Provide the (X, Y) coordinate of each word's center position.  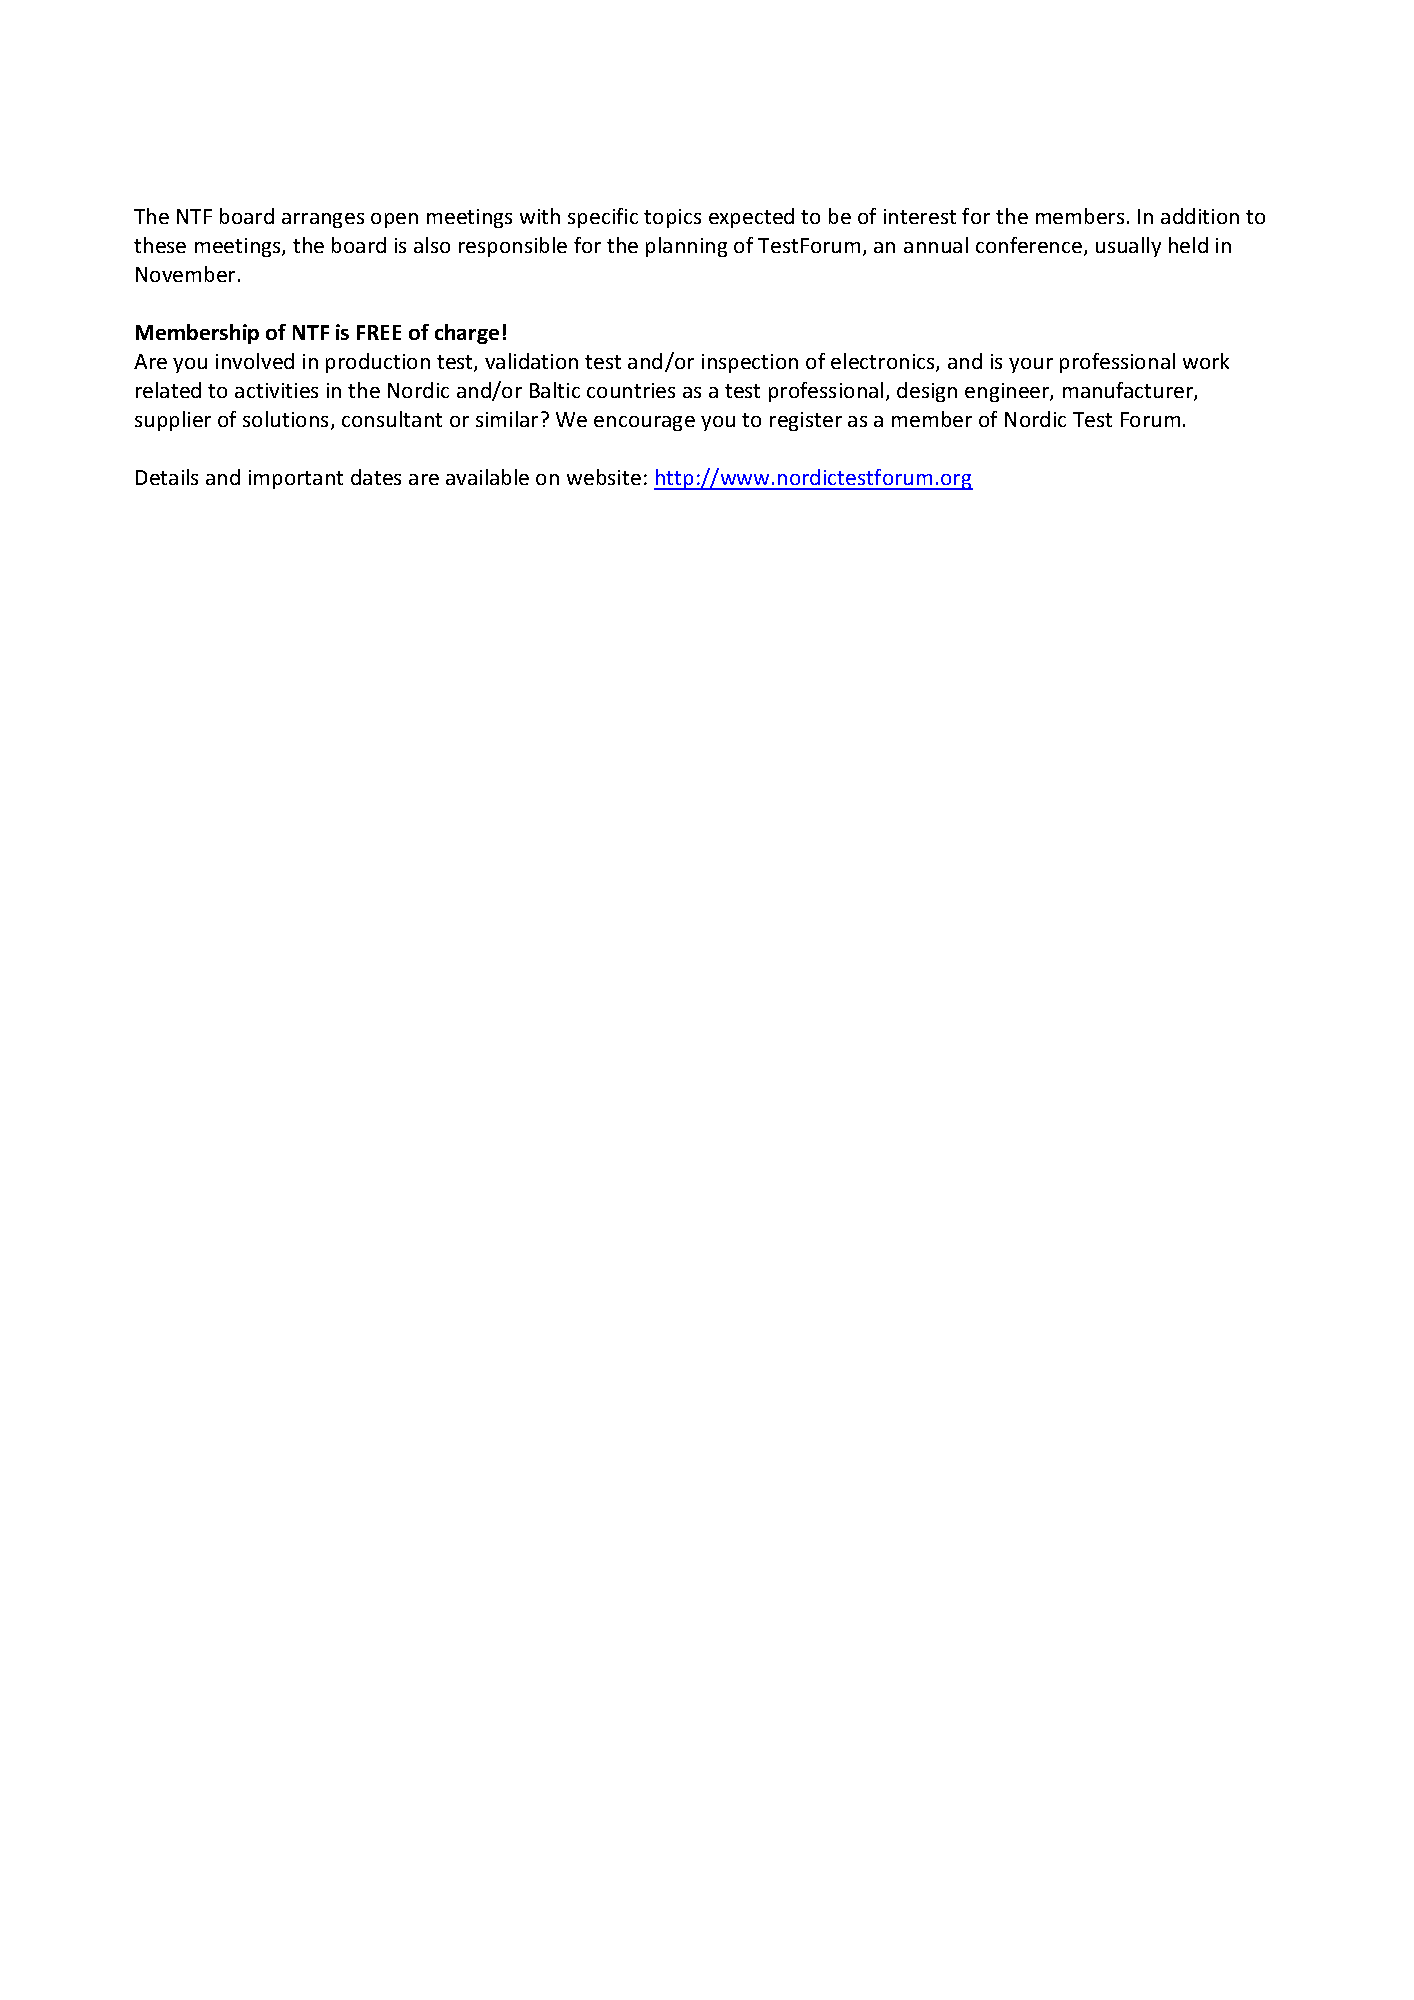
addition (1200, 216)
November (185, 274)
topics (672, 218)
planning (686, 247)
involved (255, 361)
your (1031, 365)
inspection (750, 363)
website (604, 477)
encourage (644, 423)
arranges (323, 220)
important (296, 479)
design (927, 392)
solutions (287, 420)
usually (1128, 247)
